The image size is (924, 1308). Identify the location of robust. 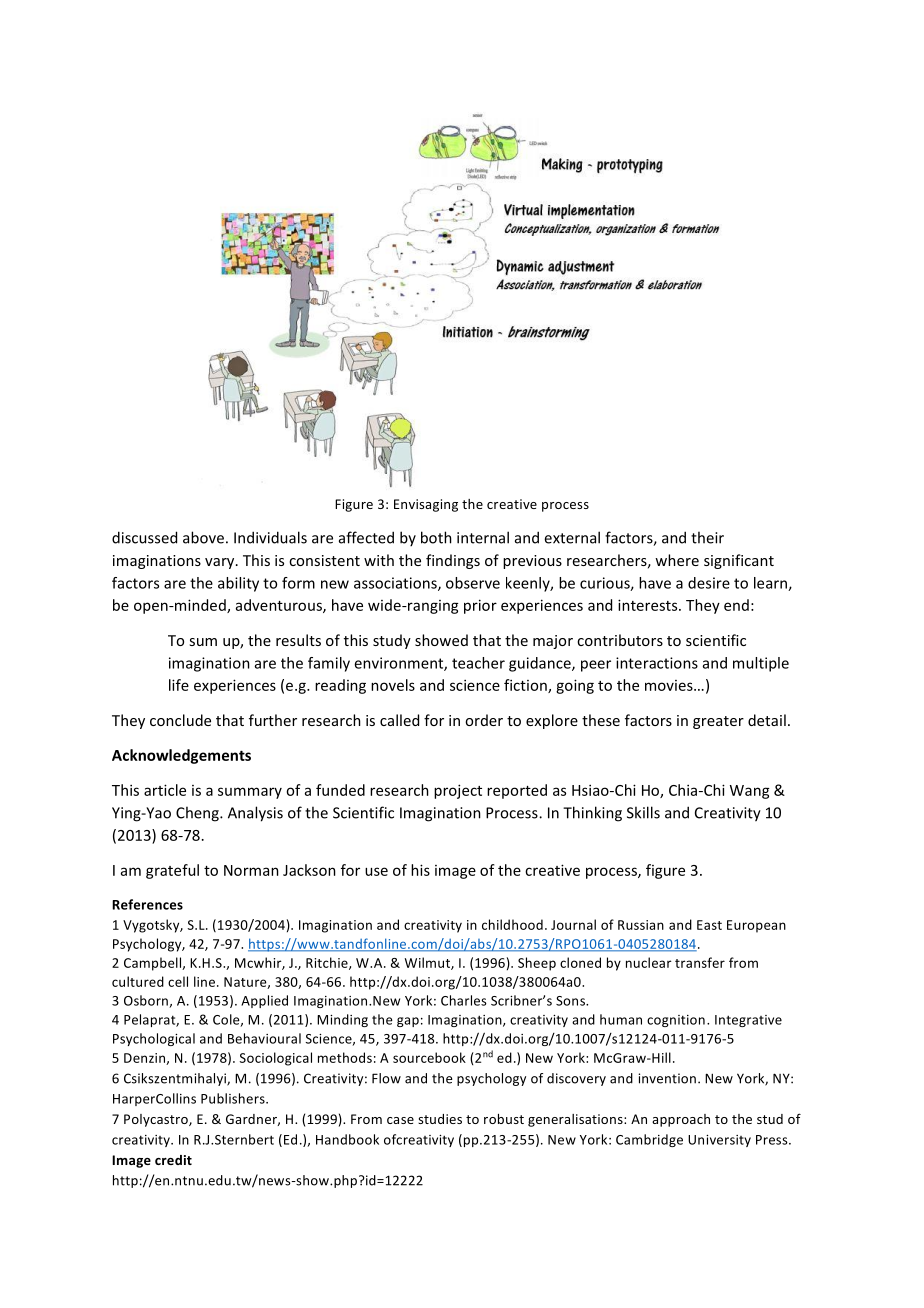
(504, 1119).
